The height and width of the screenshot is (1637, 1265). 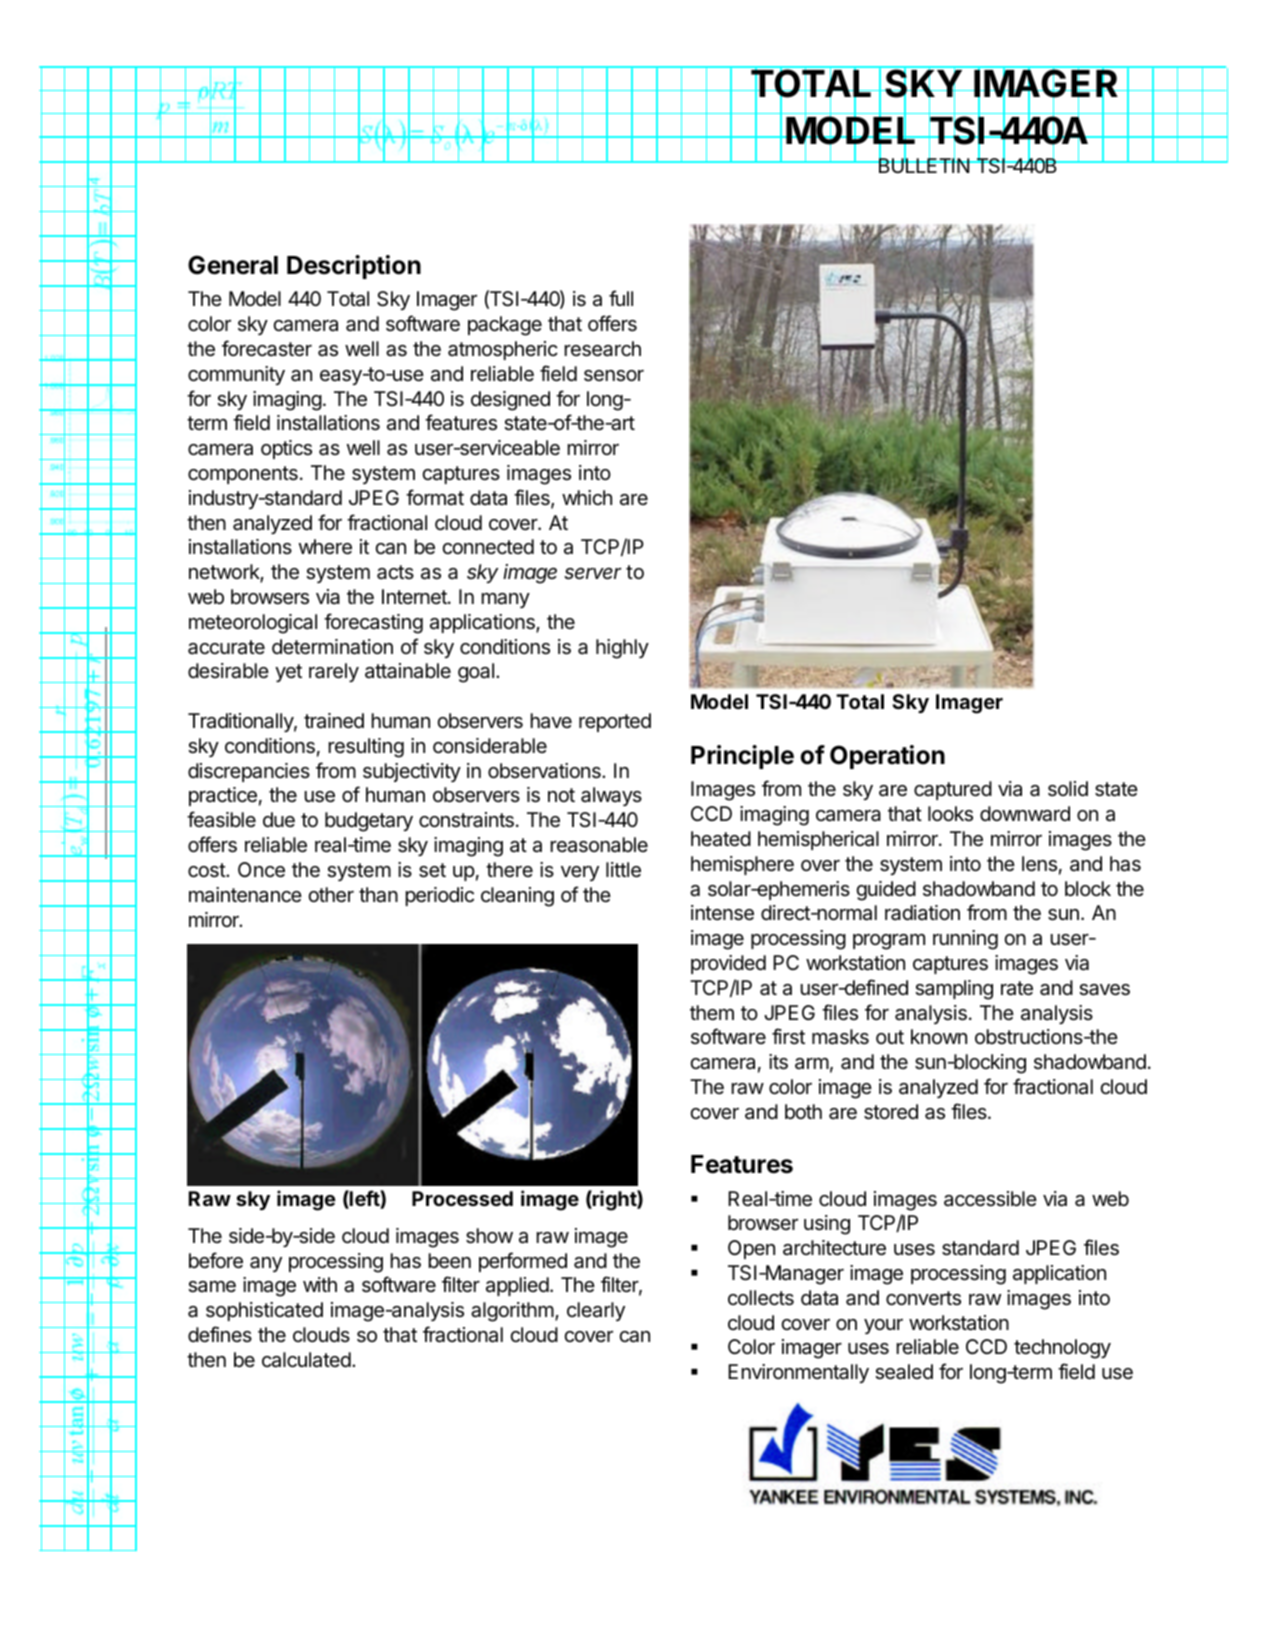 I want to click on clearly, so click(x=596, y=1311).
